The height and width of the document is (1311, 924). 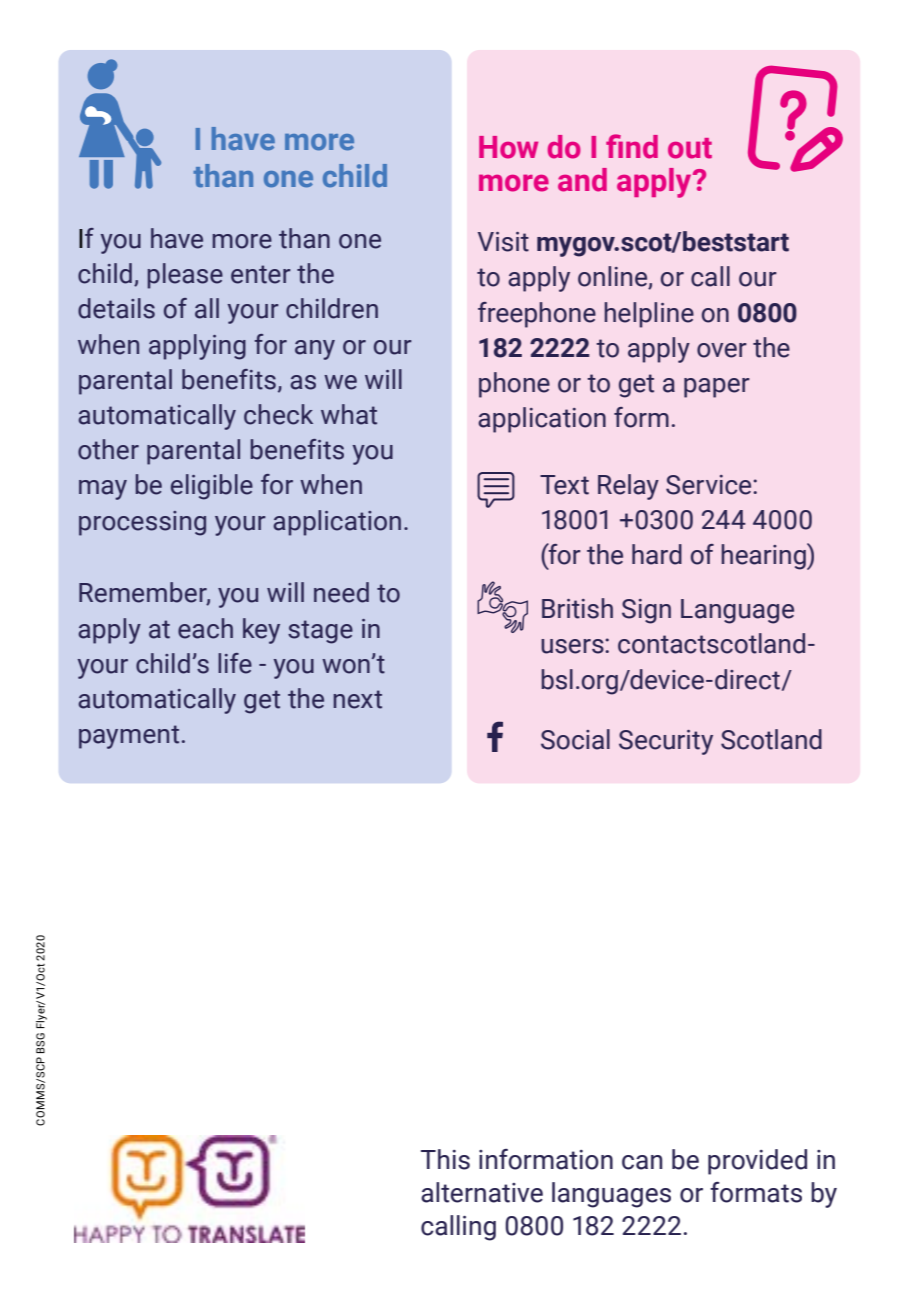 I want to click on next, so click(x=358, y=699).
